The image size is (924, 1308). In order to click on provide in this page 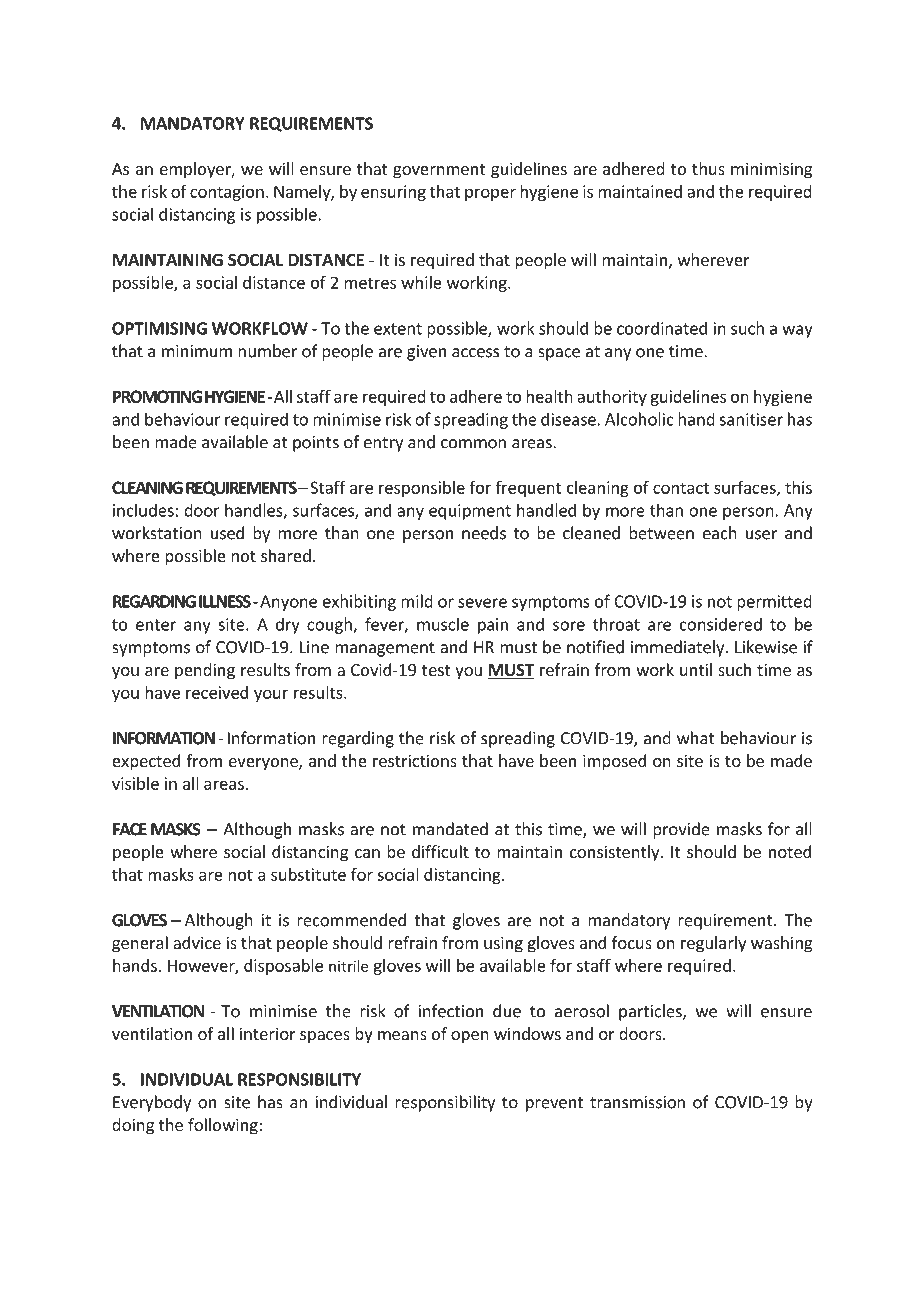, I will do `click(681, 830)`.
